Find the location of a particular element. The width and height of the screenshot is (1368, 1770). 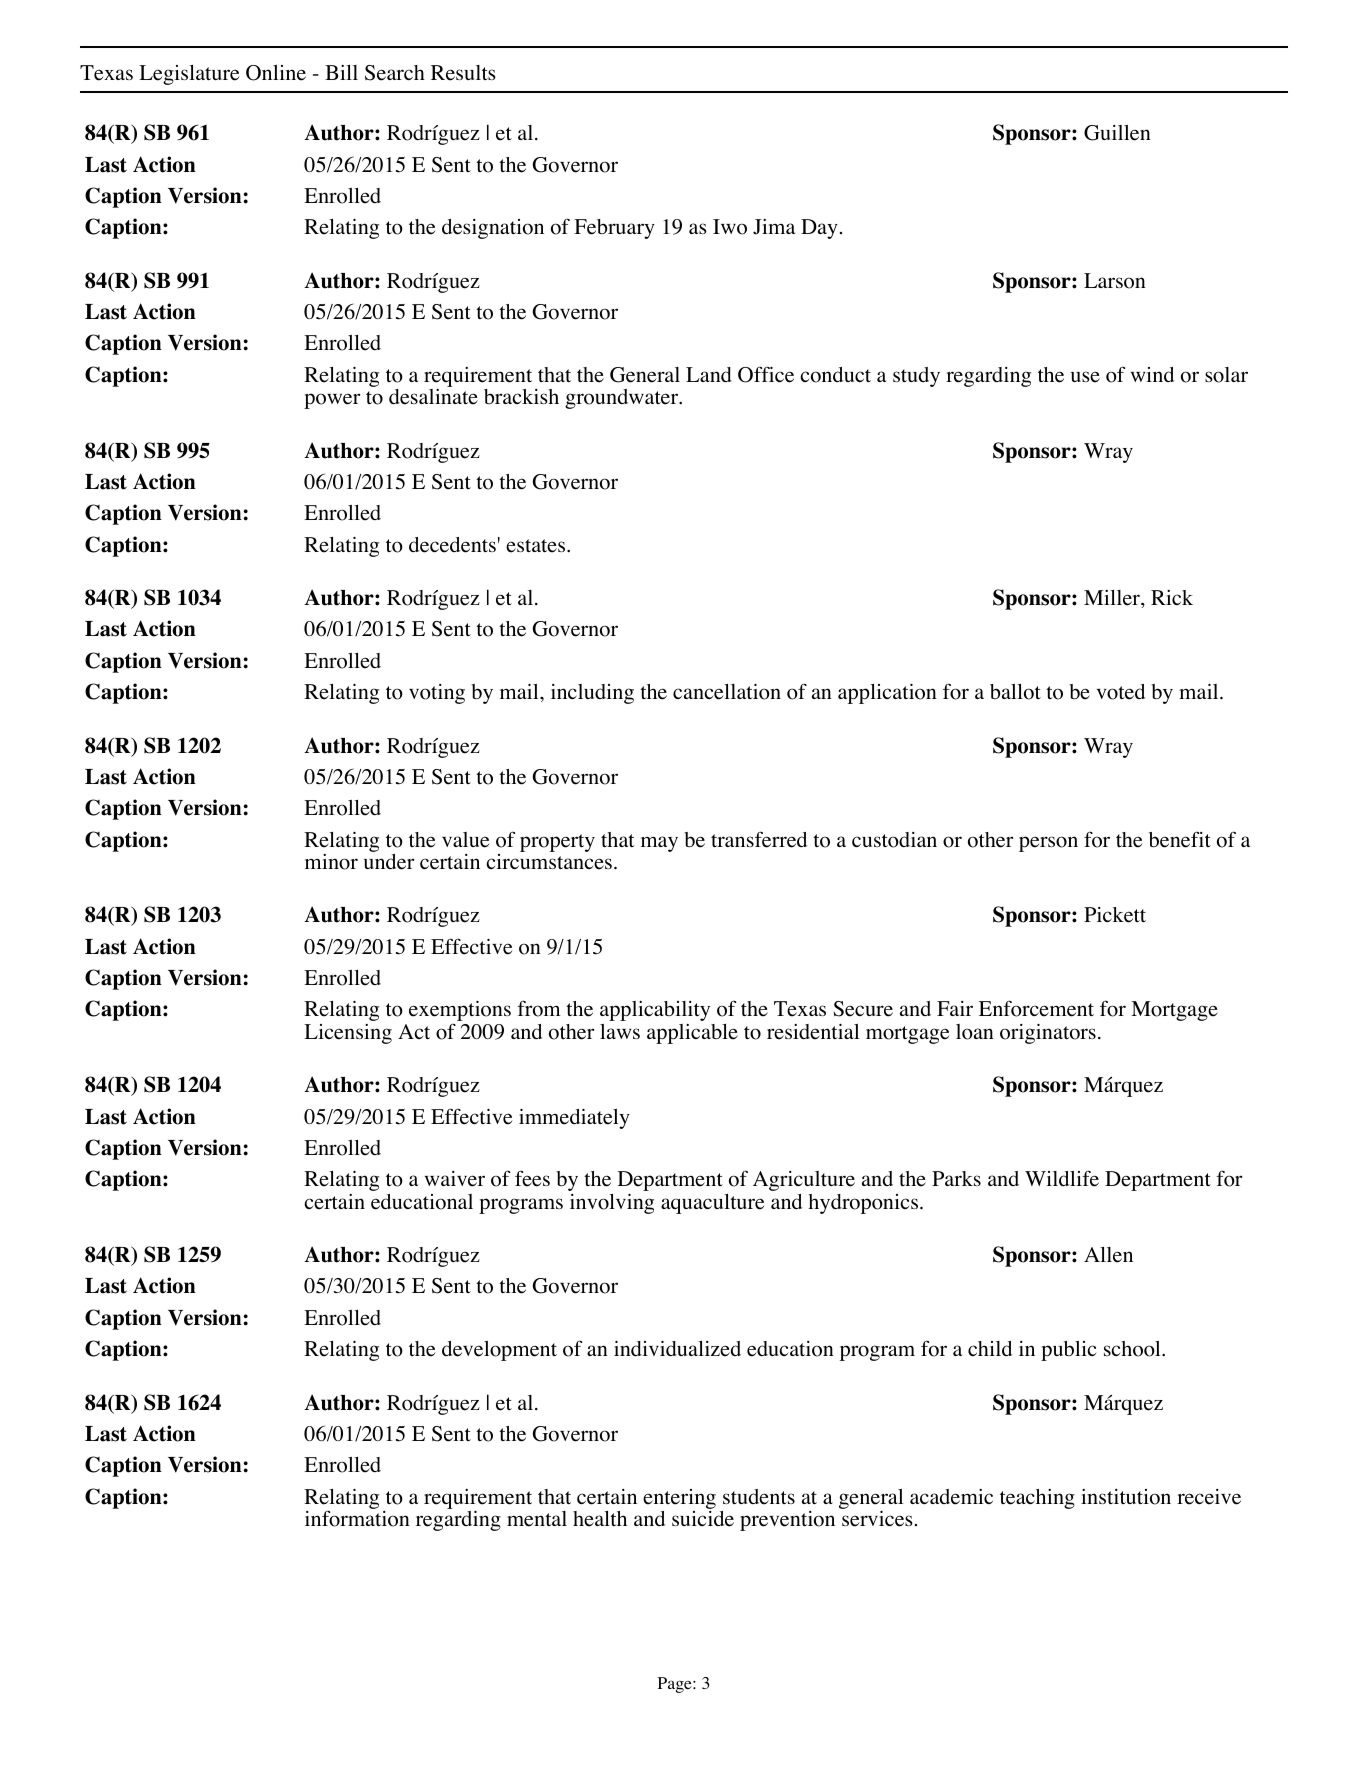

information is located at coordinates (357, 1518).
